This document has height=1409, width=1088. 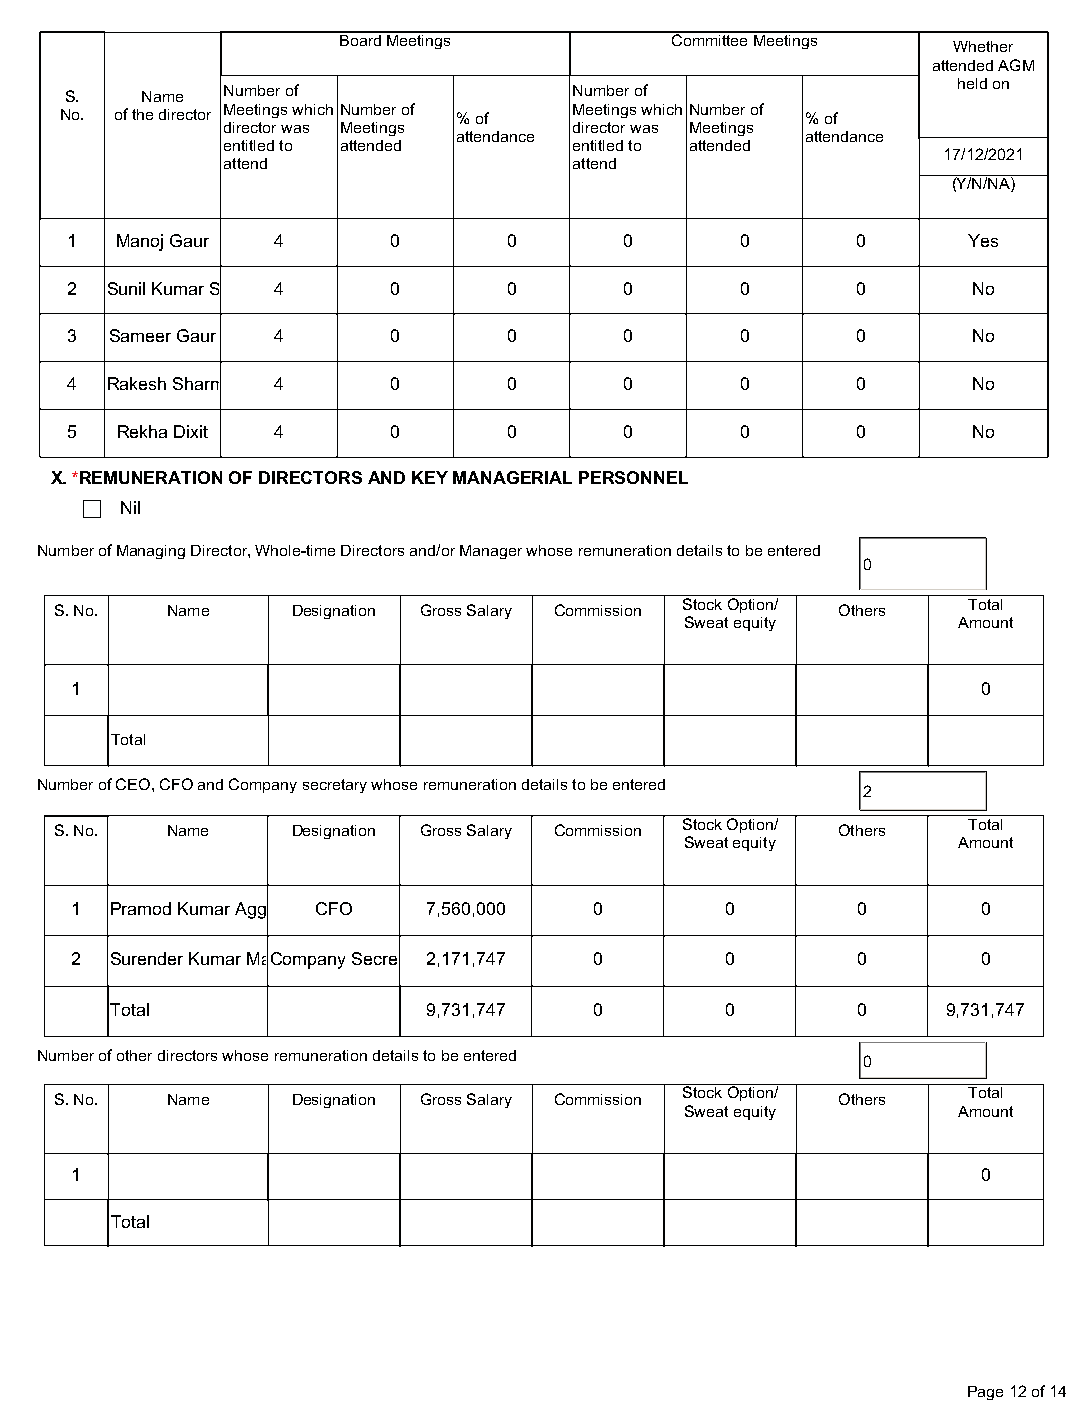 I want to click on CEO, so click(x=133, y=784).
